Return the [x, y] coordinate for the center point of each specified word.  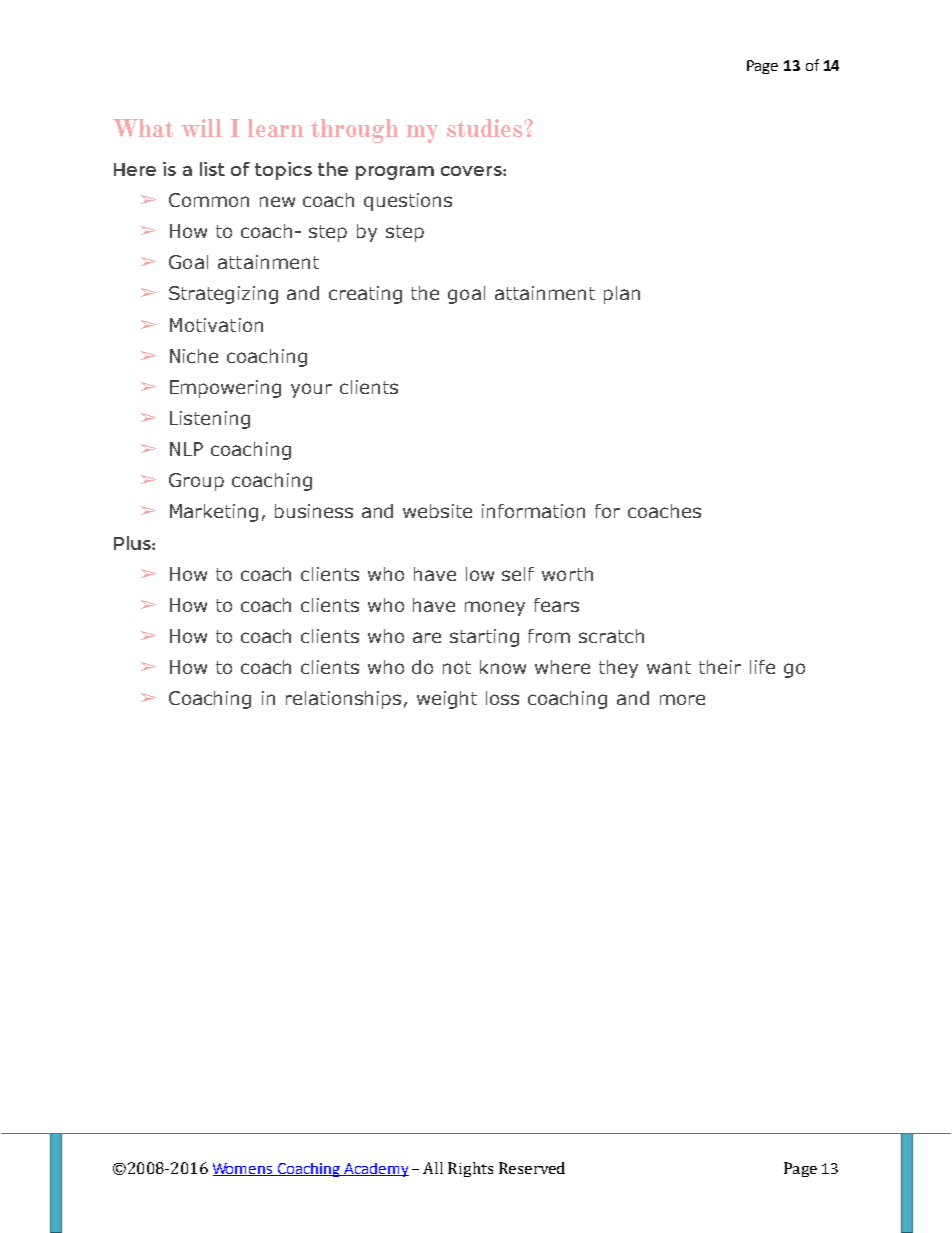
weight [447, 700]
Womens [244, 1169]
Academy [375, 1170]
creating [365, 295]
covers [472, 171]
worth [567, 574]
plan [622, 295]
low [480, 574]
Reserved [532, 1168]
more [682, 699]
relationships [343, 700]
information [533, 511]
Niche [194, 356]
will [201, 128]
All [433, 1168]
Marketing [214, 513]
